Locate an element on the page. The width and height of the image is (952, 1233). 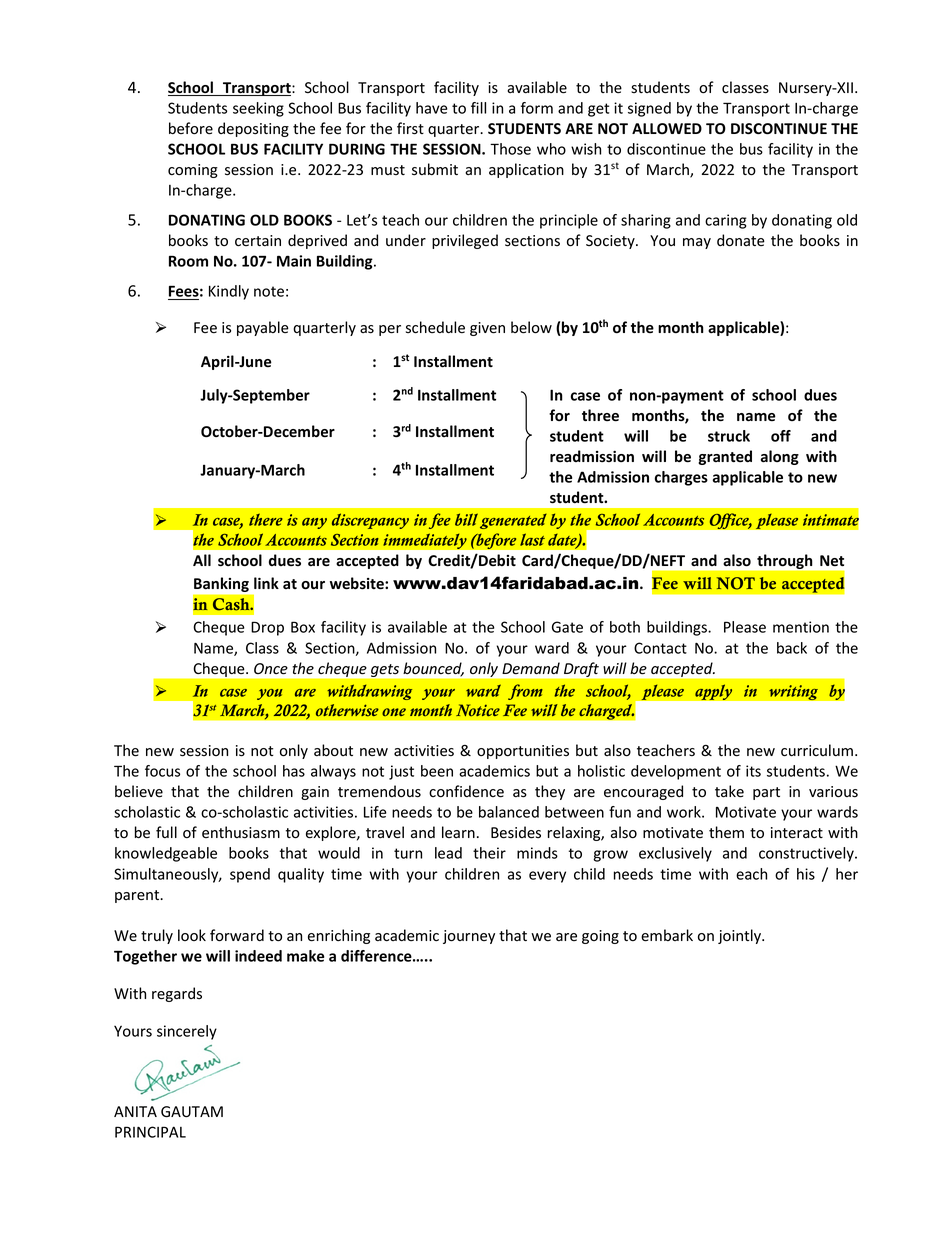
there is located at coordinates (266, 520).
